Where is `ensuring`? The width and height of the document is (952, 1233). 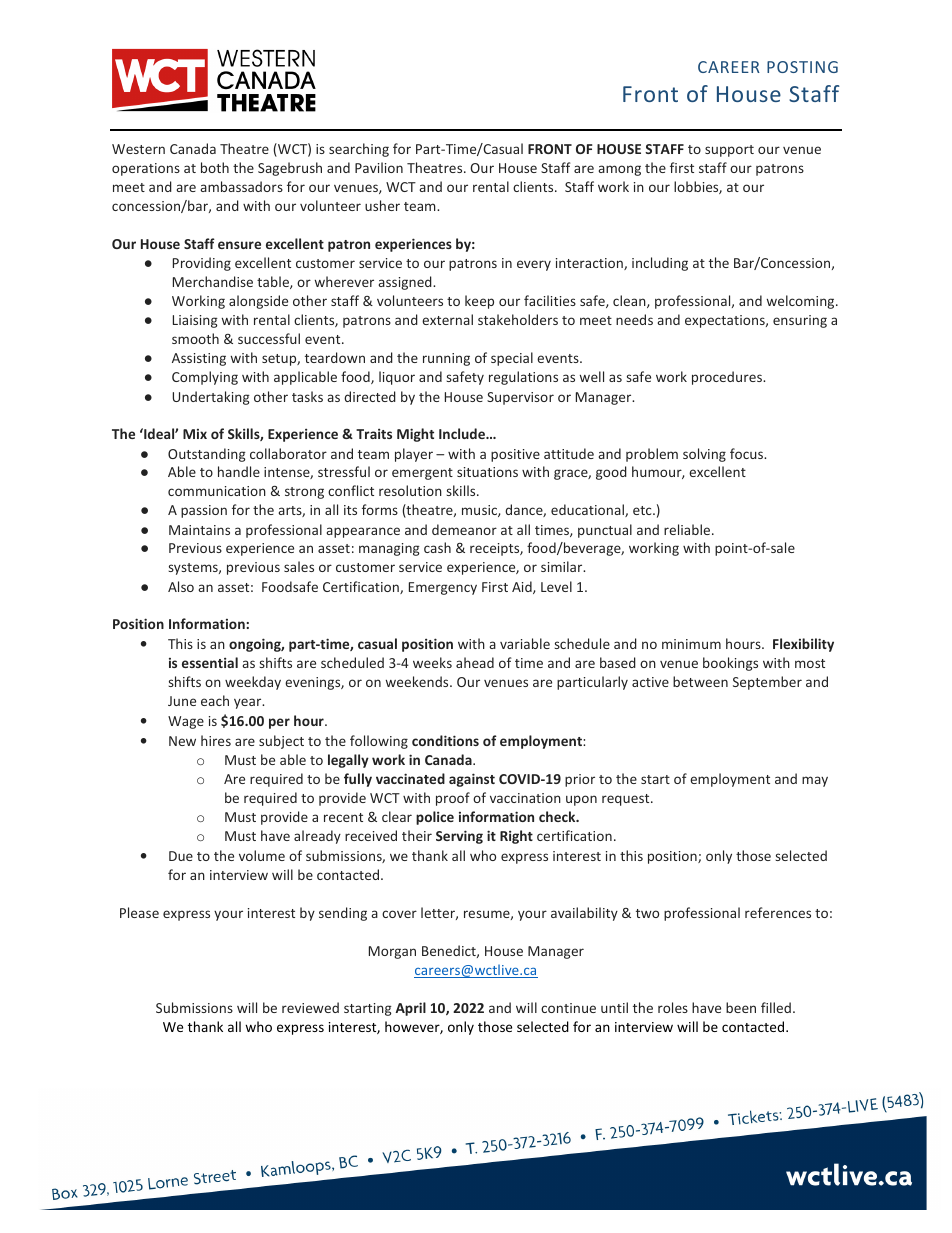
ensuring is located at coordinates (800, 321).
